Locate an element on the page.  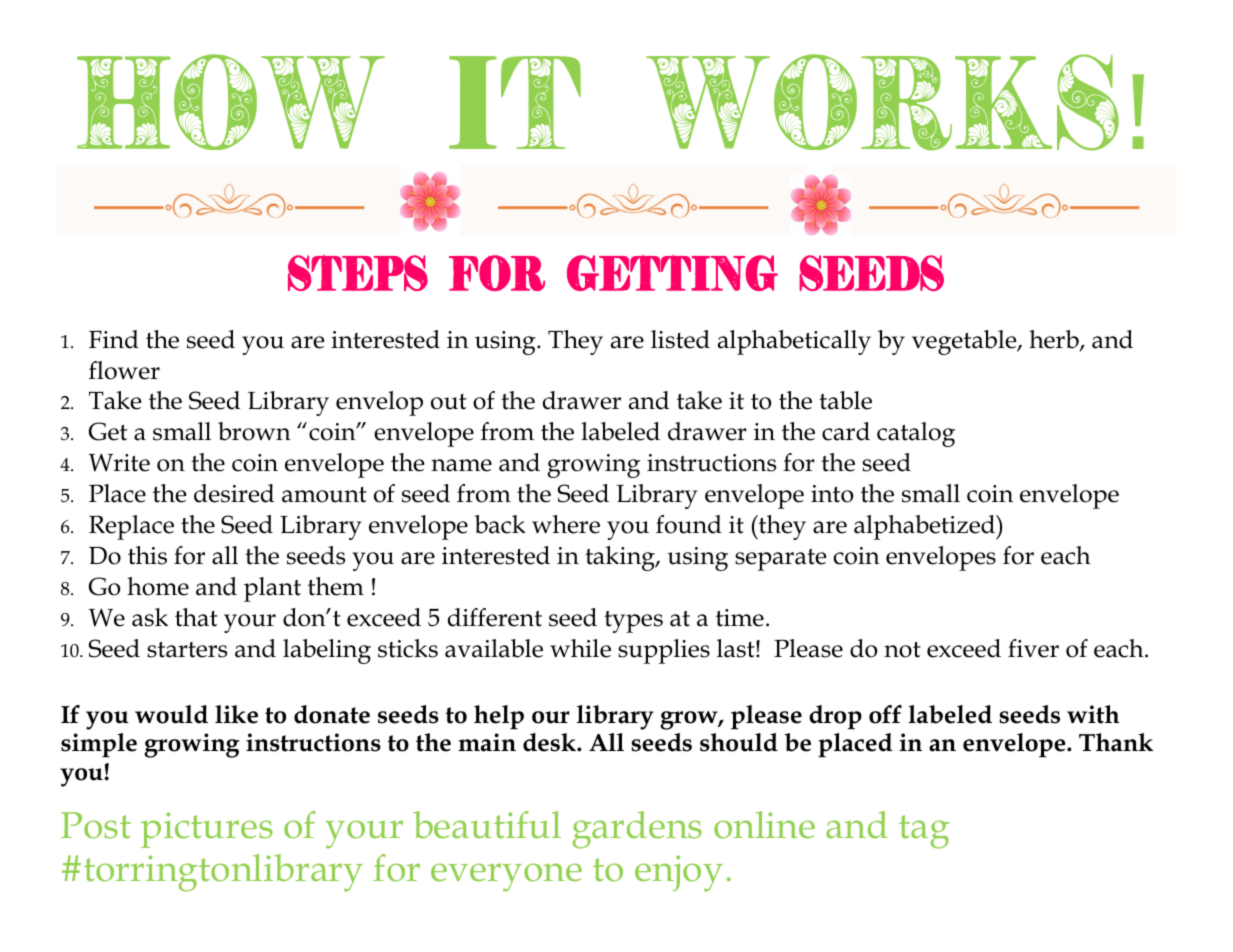
Works is located at coordinates (882, 102).
